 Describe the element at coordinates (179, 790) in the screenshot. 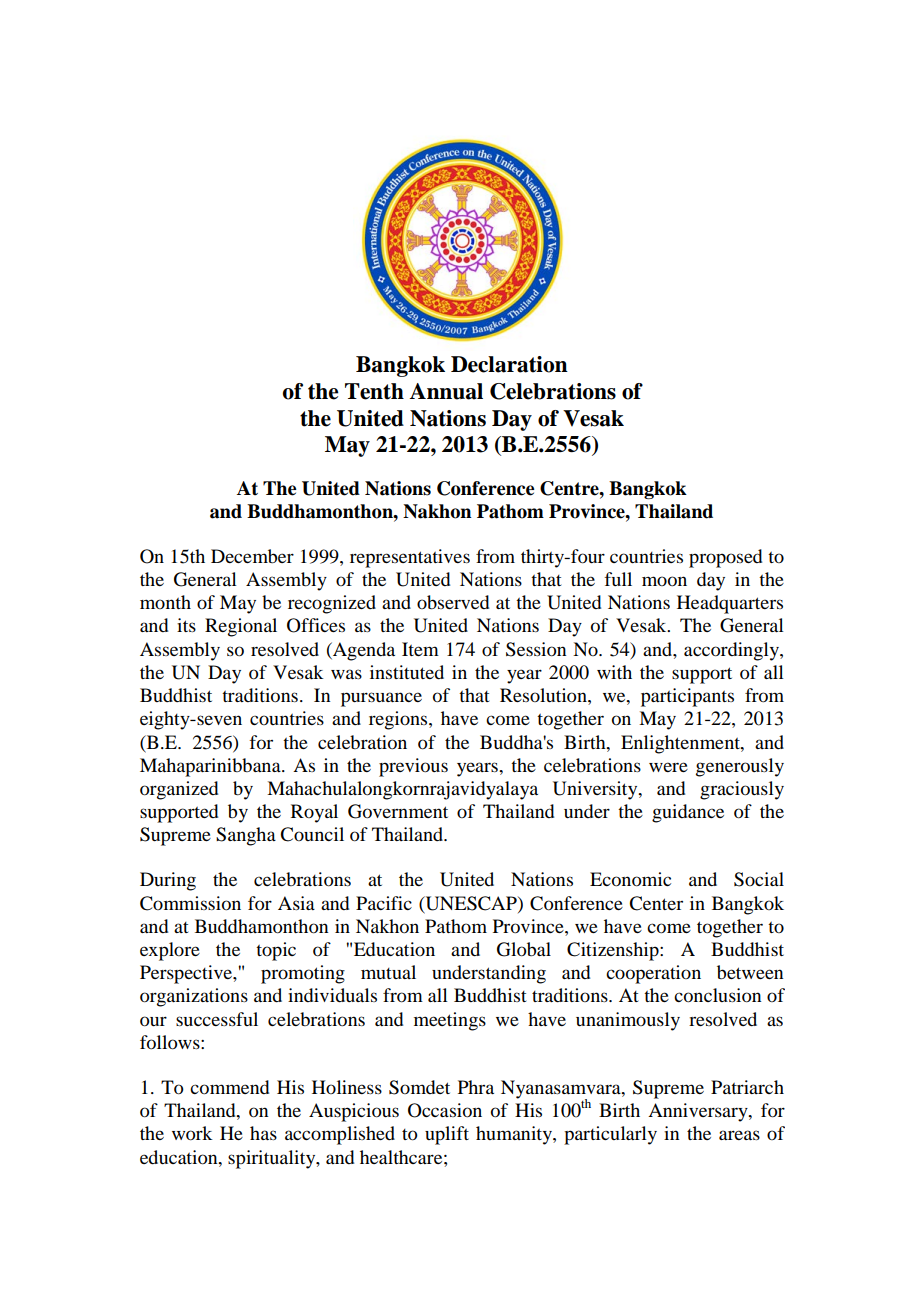

I see `organized` at that location.
